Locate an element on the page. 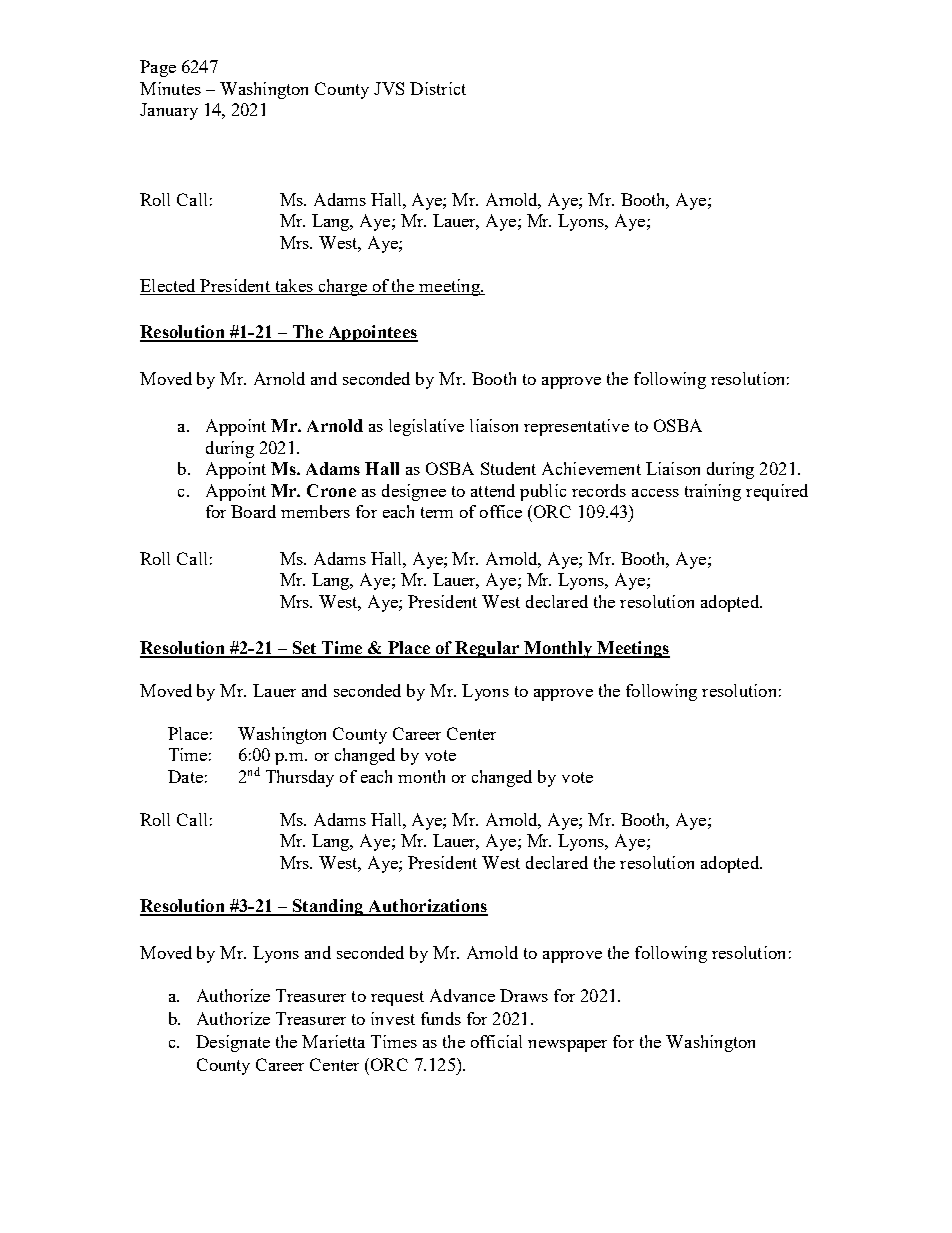  access is located at coordinates (655, 493).
